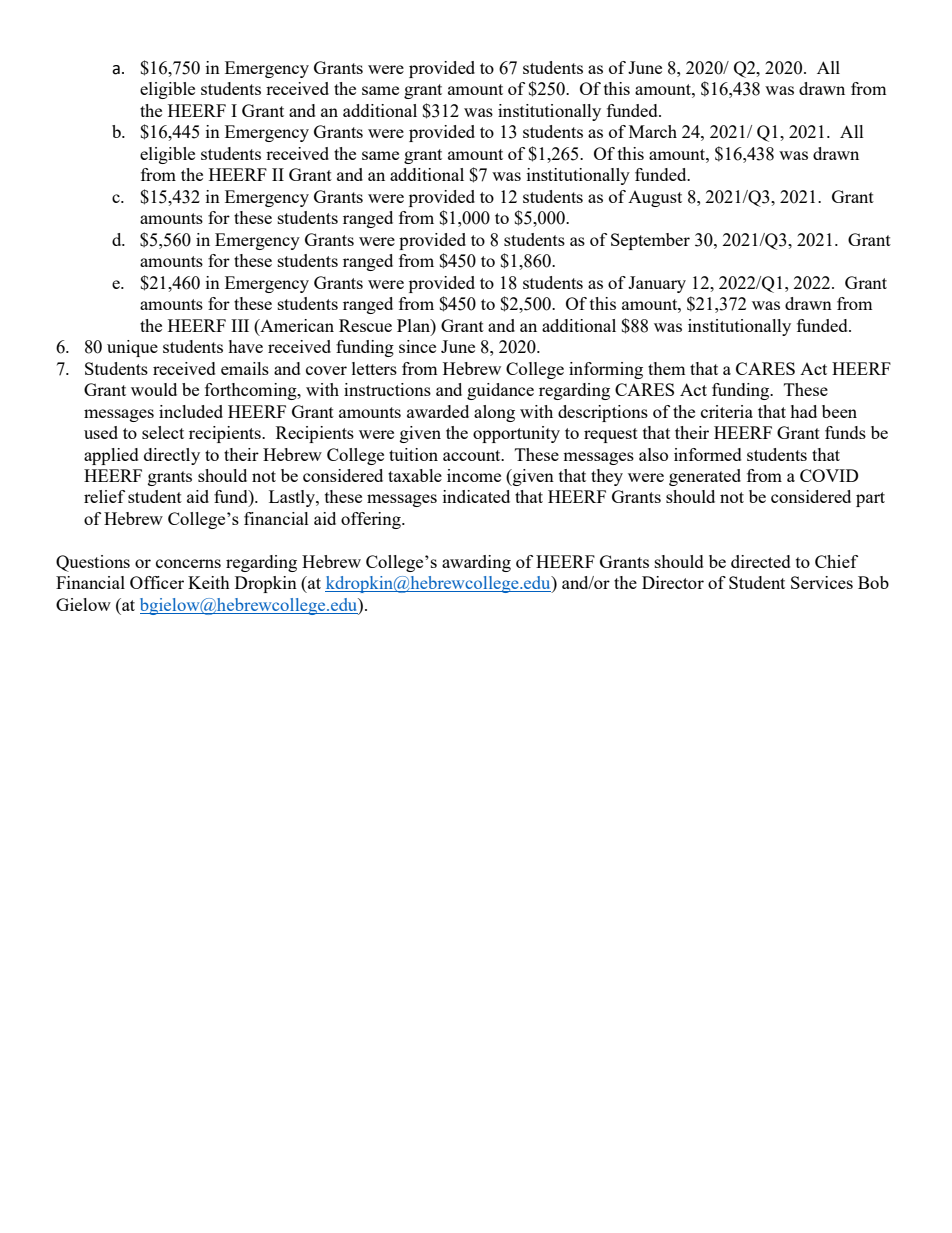 Image resolution: width=952 pixels, height=1233 pixels. What do you see at coordinates (657, 284) in the image?
I see `January` at bounding box center [657, 284].
